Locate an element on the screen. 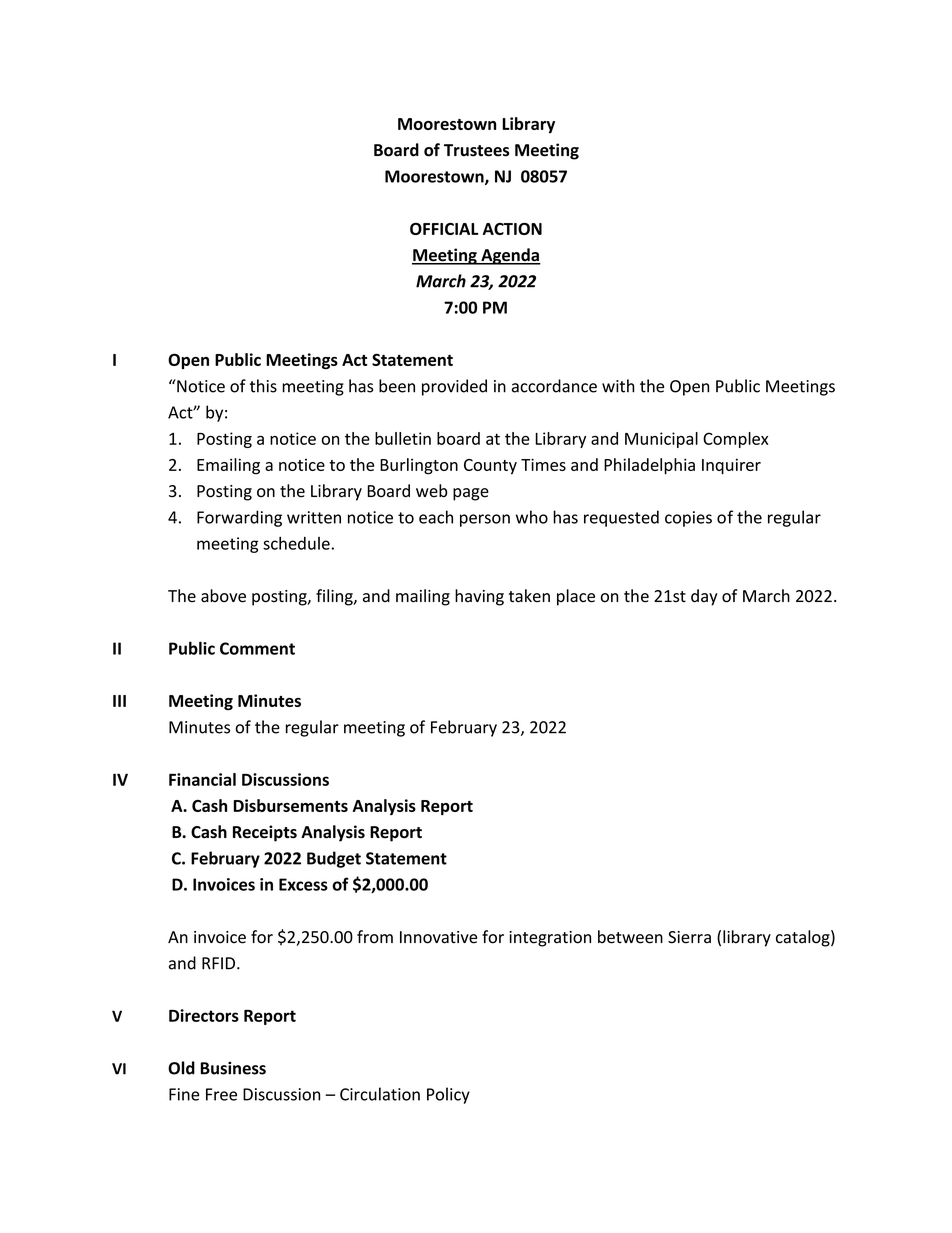 The image size is (952, 1233). Policy is located at coordinates (448, 1095).
